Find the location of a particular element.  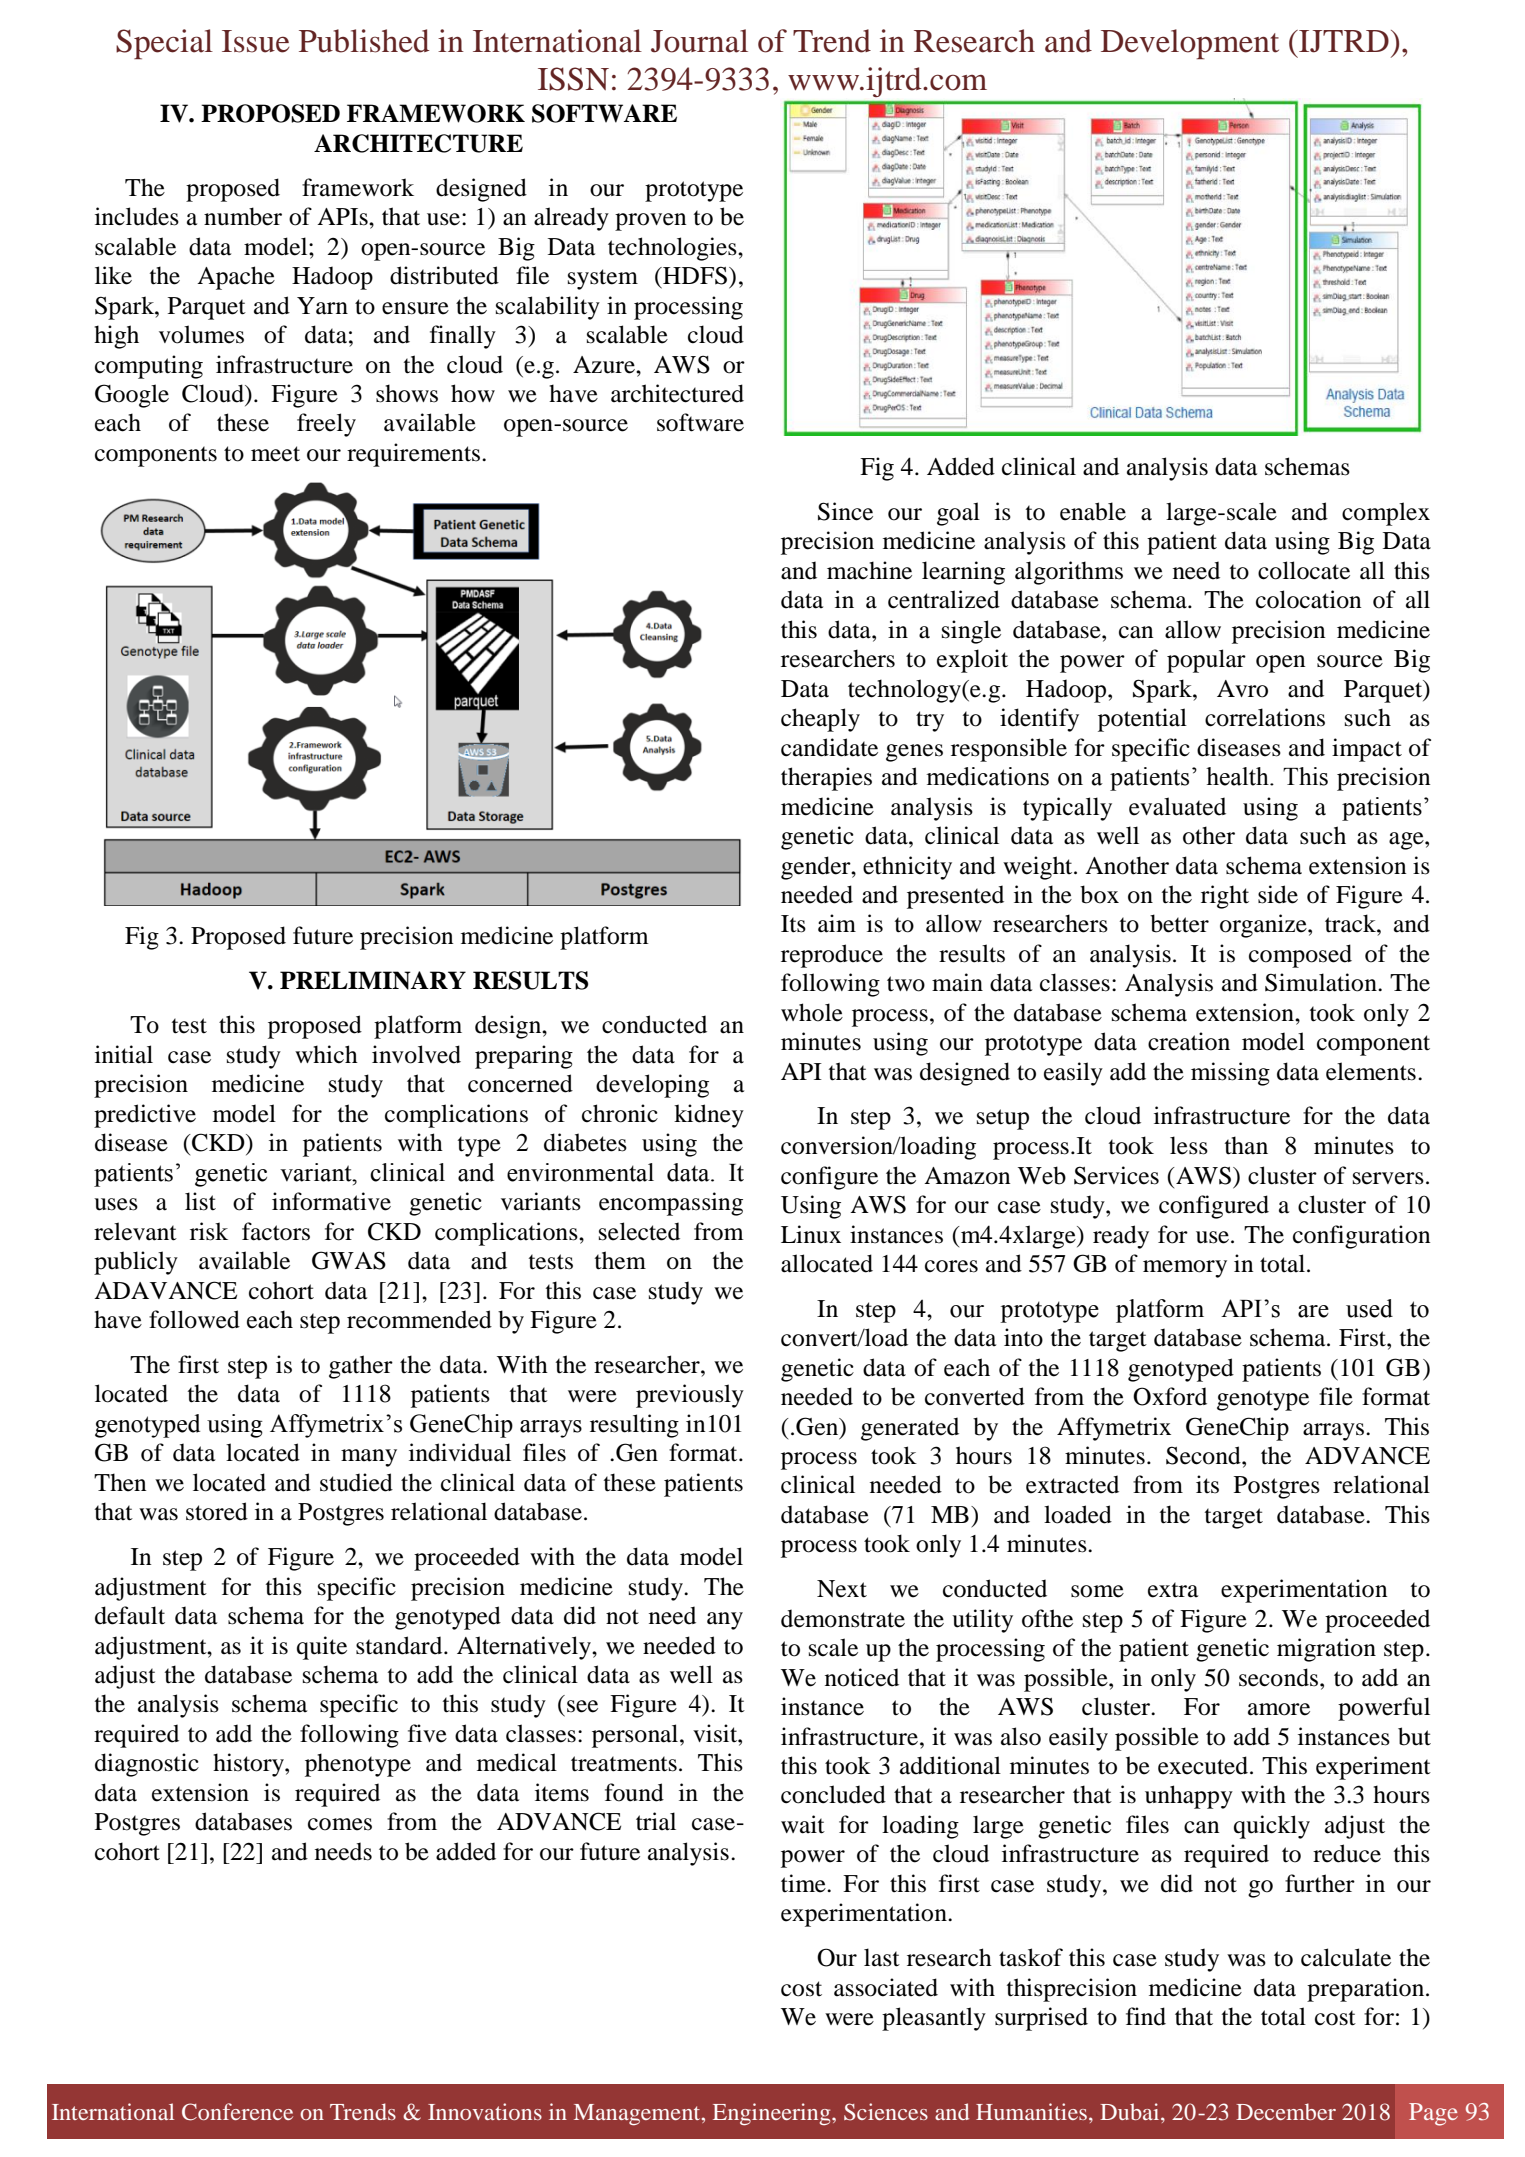

missing is located at coordinates (1230, 1074).
